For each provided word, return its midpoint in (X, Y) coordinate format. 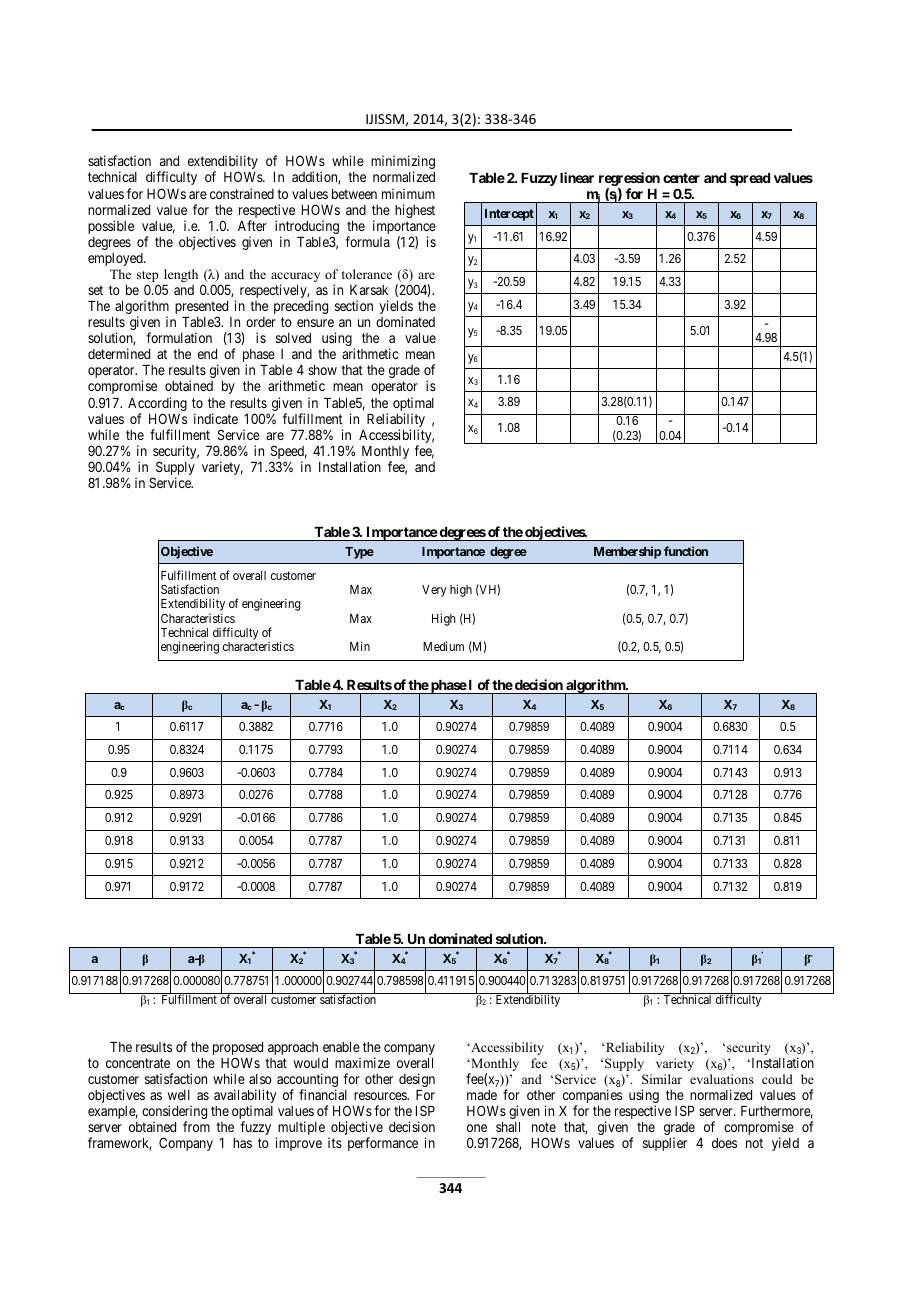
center (681, 178)
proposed (238, 1050)
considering (174, 1113)
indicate (216, 418)
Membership (627, 552)
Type (359, 553)
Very (434, 591)
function (686, 551)
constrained (242, 193)
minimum (408, 193)
